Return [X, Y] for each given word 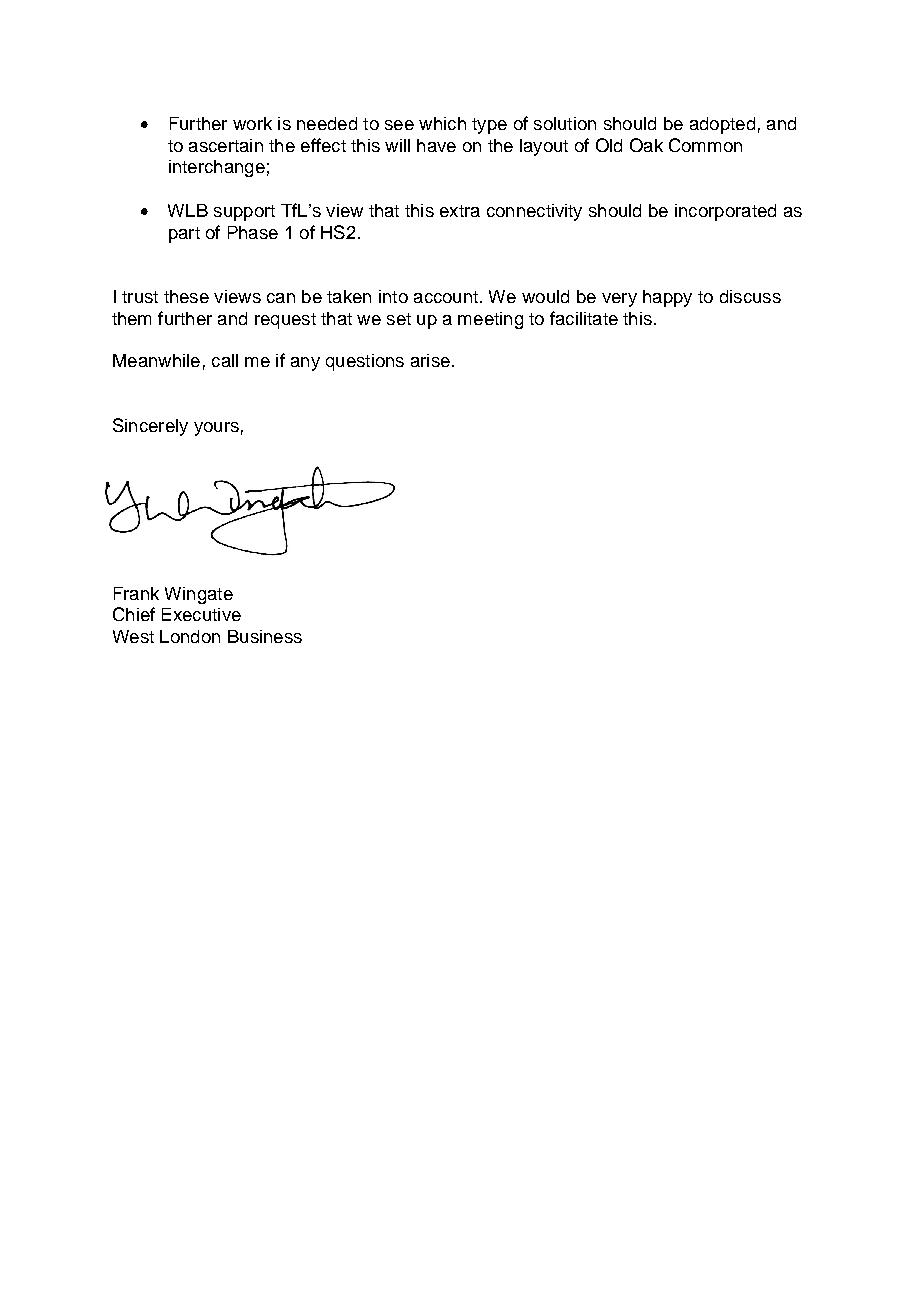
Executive [201, 614]
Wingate [199, 595]
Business [265, 636]
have [436, 145]
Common [705, 145]
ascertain [226, 145]
